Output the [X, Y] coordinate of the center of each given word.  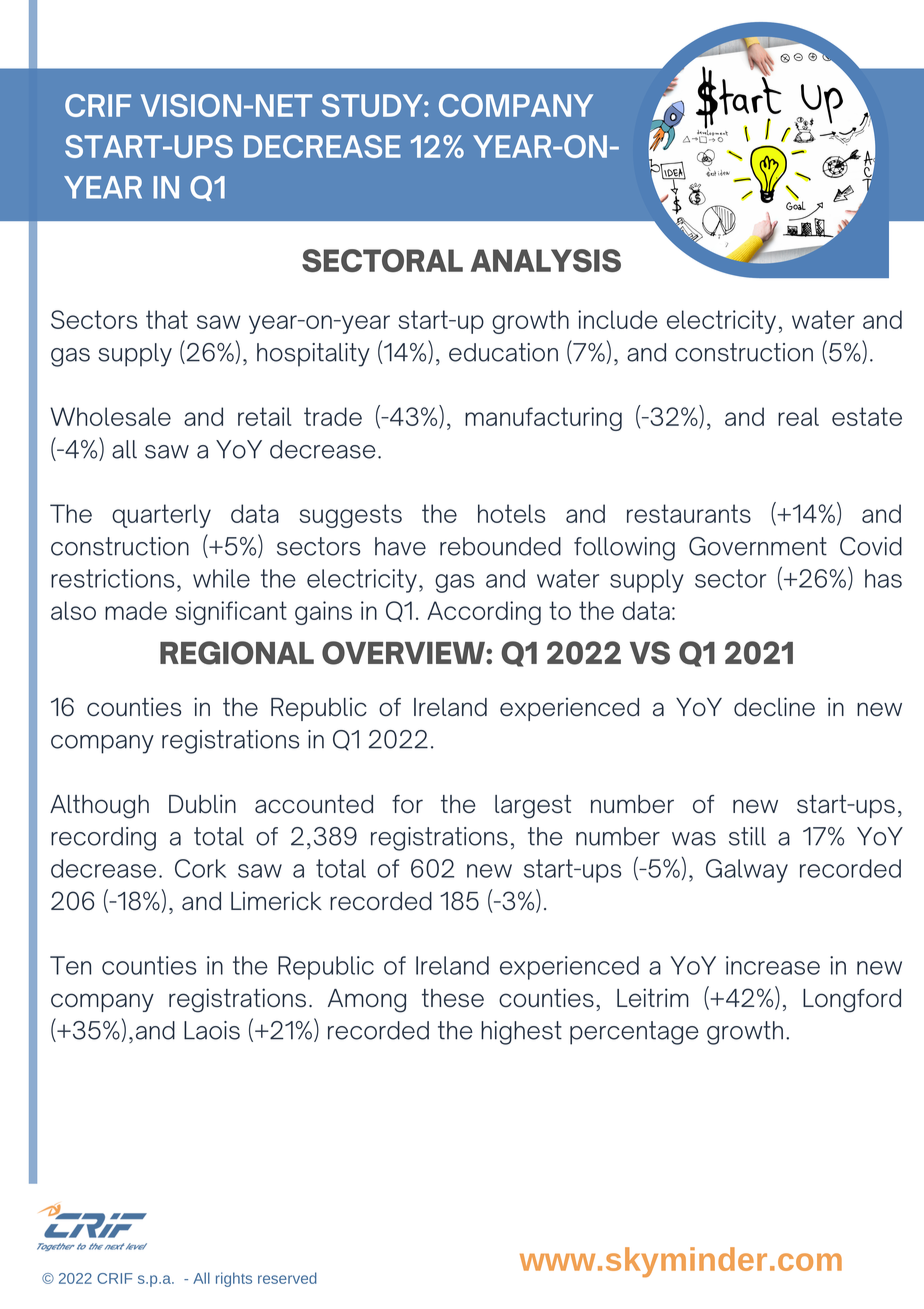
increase [773, 965]
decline [774, 707]
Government [758, 546]
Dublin [202, 804]
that [167, 319]
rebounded [500, 546]
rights [234, 1279]
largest [533, 807]
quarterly [161, 516]
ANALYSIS [546, 260]
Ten [70, 965]
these [453, 998]
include [618, 319]
